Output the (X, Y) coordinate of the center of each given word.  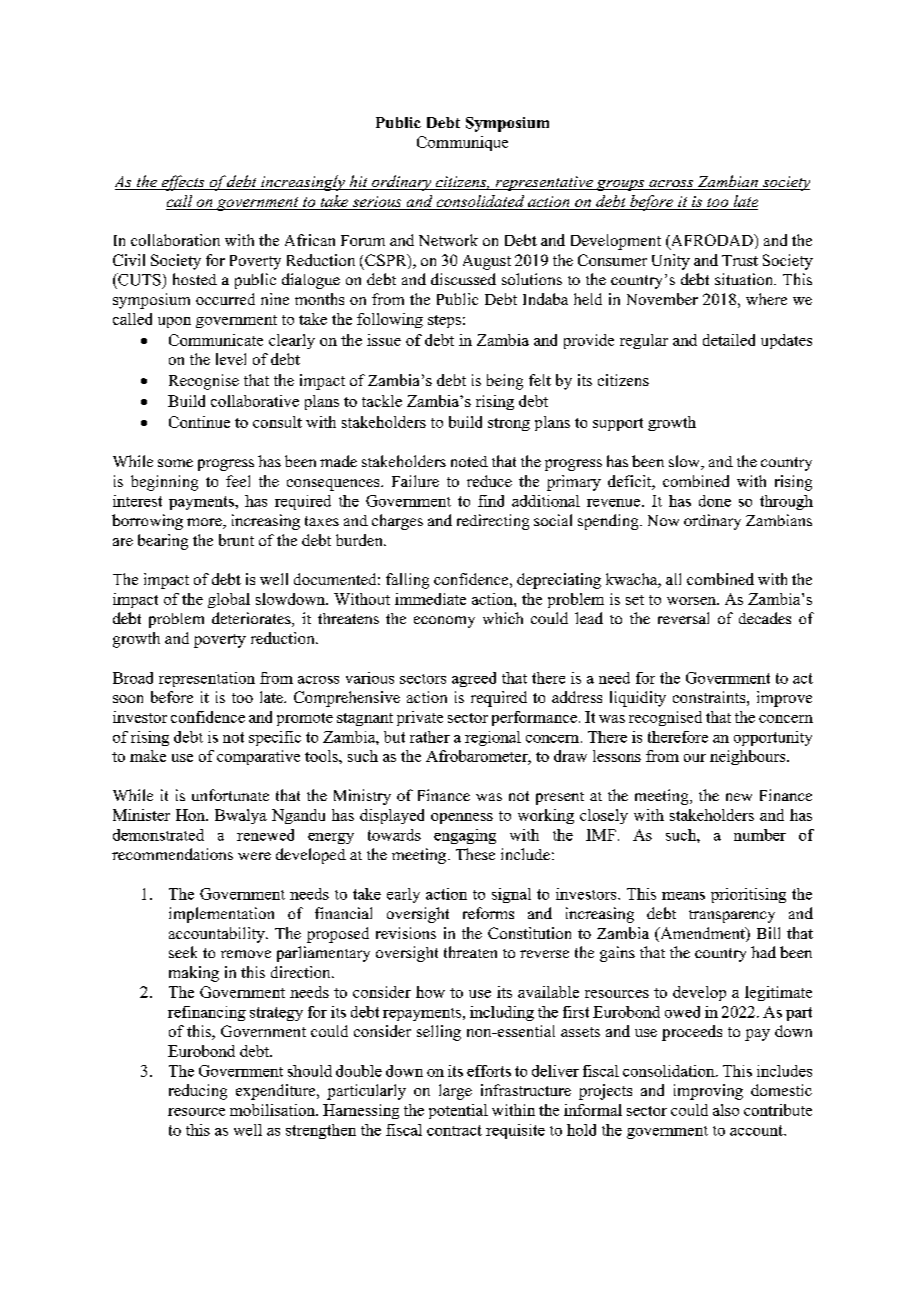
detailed (729, 340)
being (505, 382)
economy (444, 622)
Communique (462, 143)
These (475, 854)
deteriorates (252, 619)
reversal (683, 618)
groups (620, 185)
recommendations (172, 854)
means (683, 896)
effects (183, 183)
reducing (198, 1092)
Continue (199, 422)
